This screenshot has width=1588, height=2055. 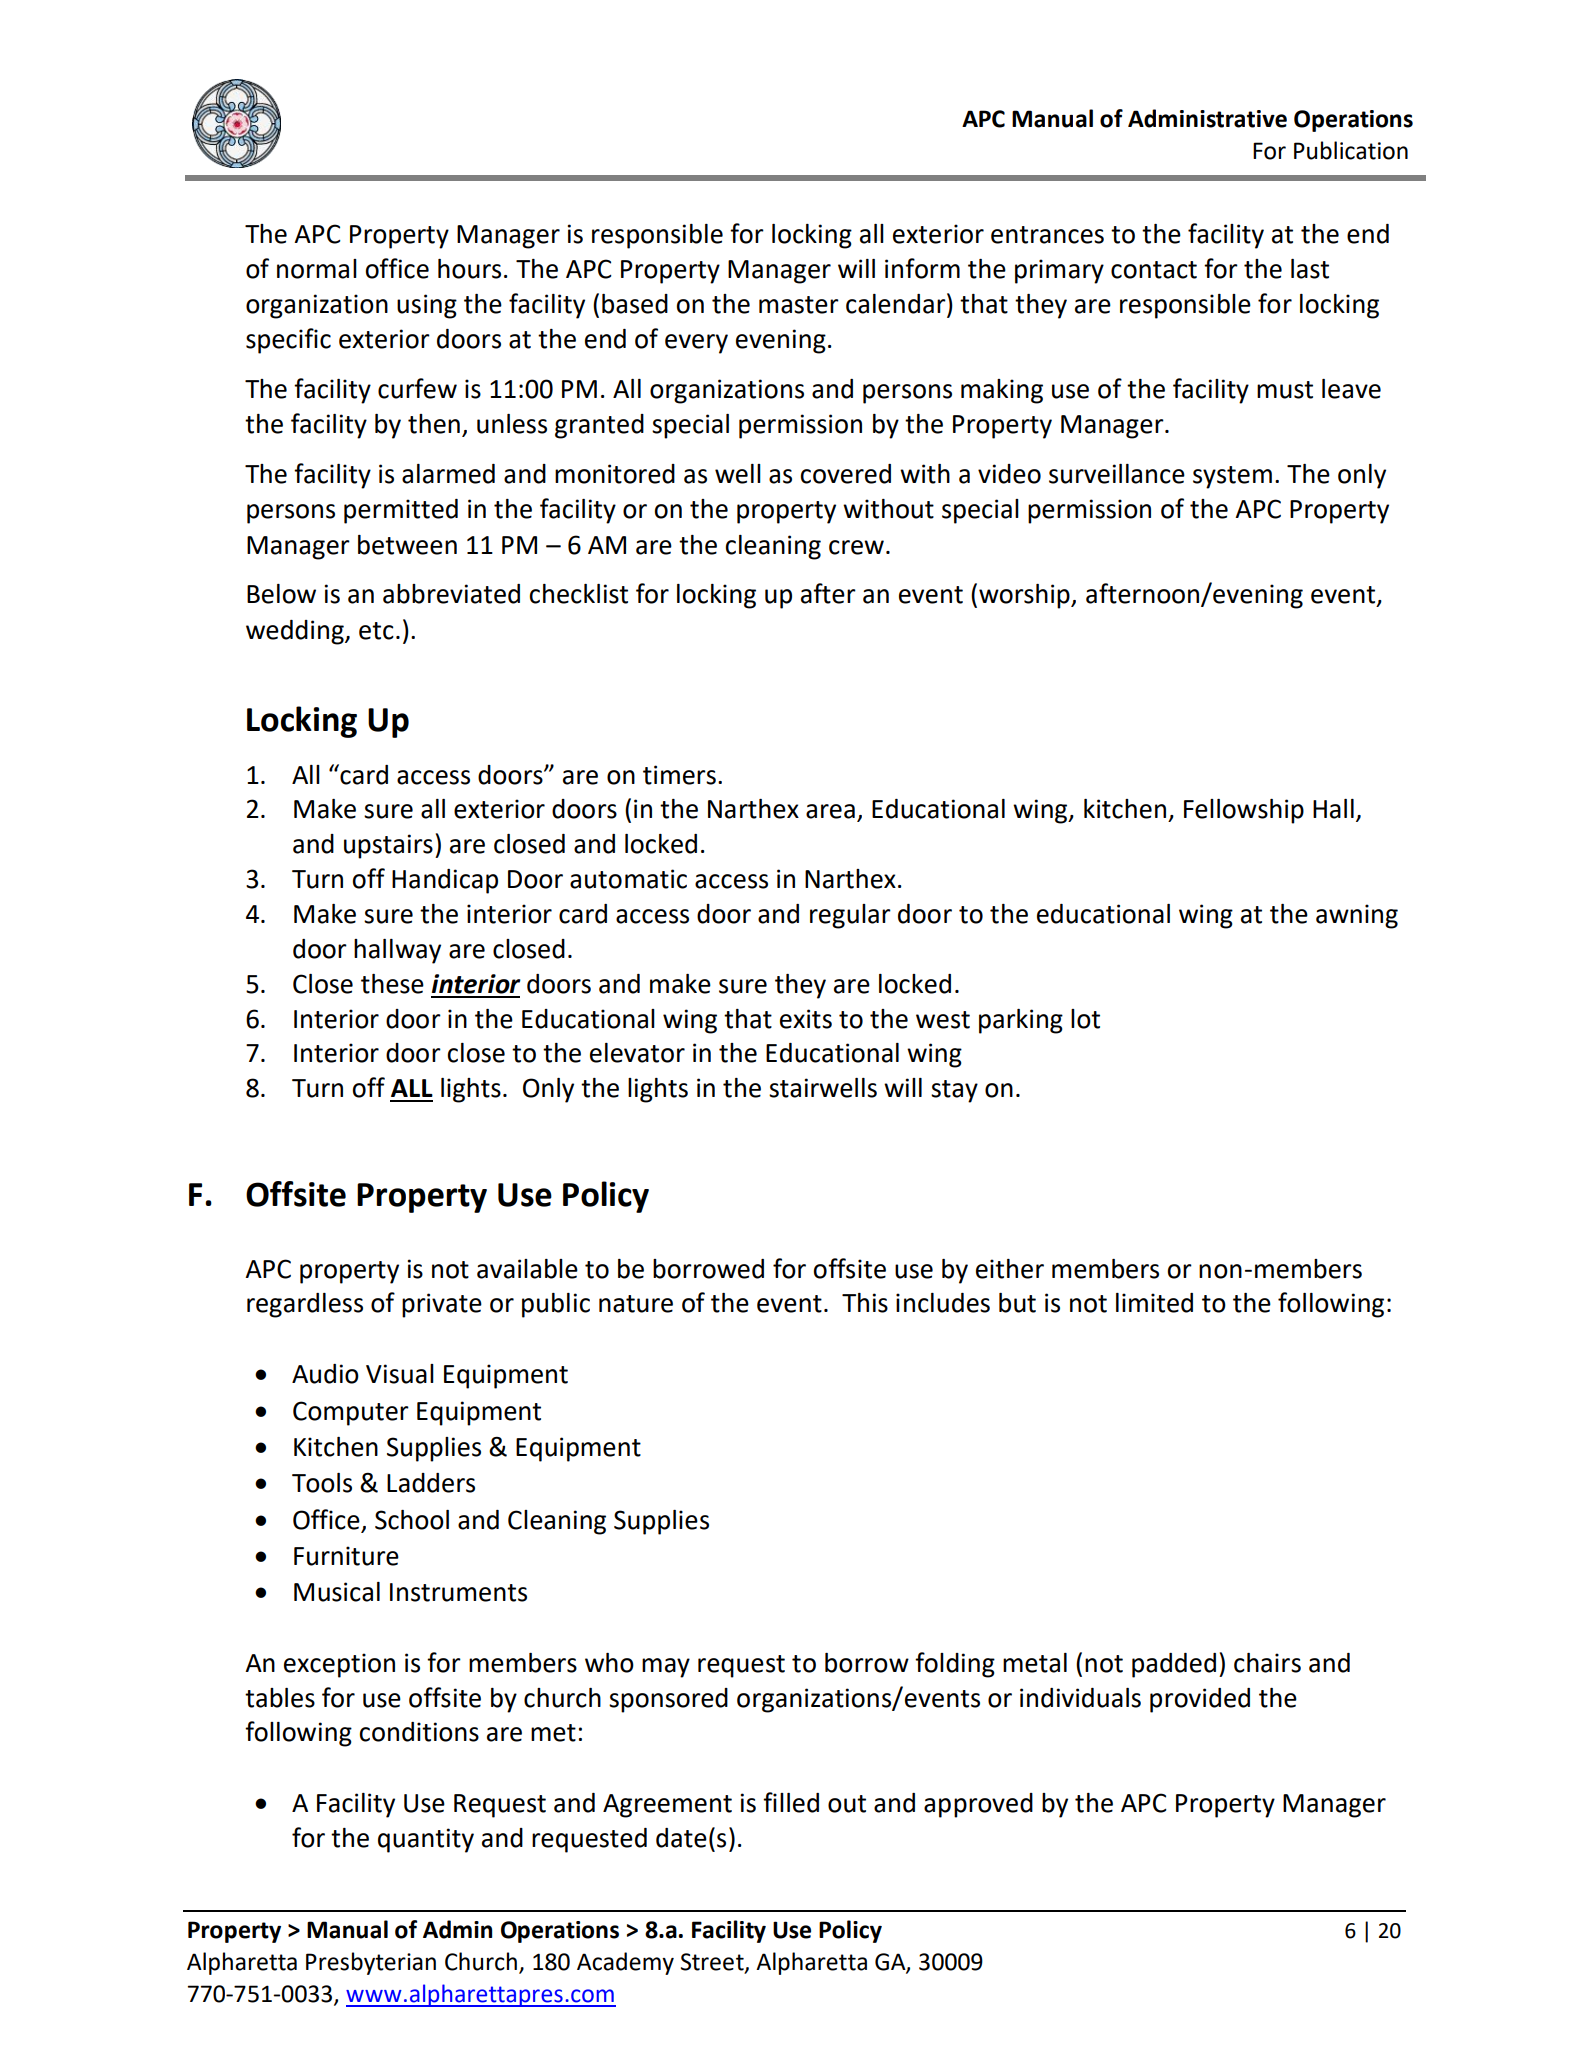 What do you see at coordinates (371, 1963) in the screenshot?
I see `Presbyterian` at bounding box center [371, 1963].
